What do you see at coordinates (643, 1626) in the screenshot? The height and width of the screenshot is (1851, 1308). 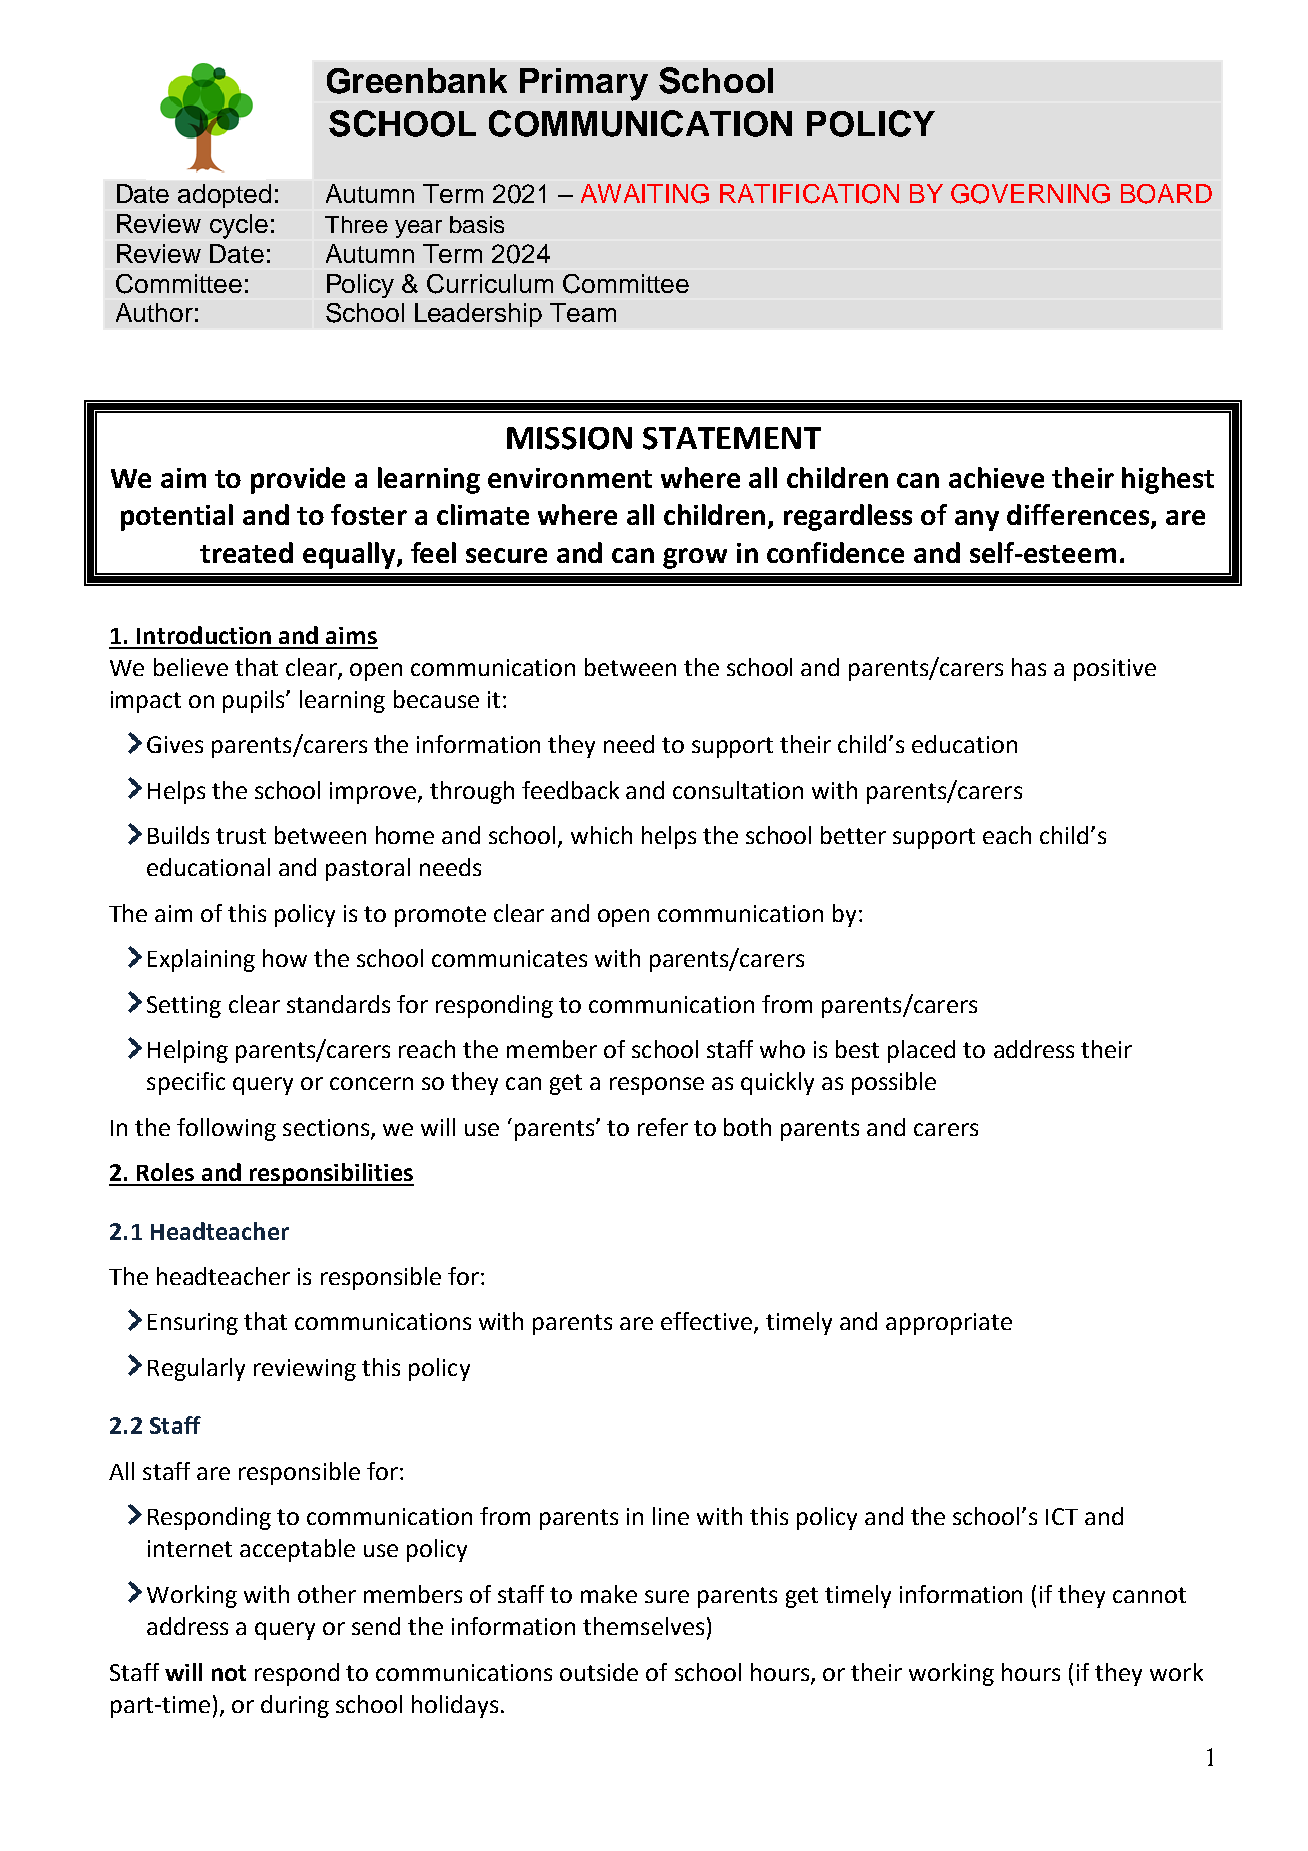 I see `themselves` at bounding box center [643, 1626].
